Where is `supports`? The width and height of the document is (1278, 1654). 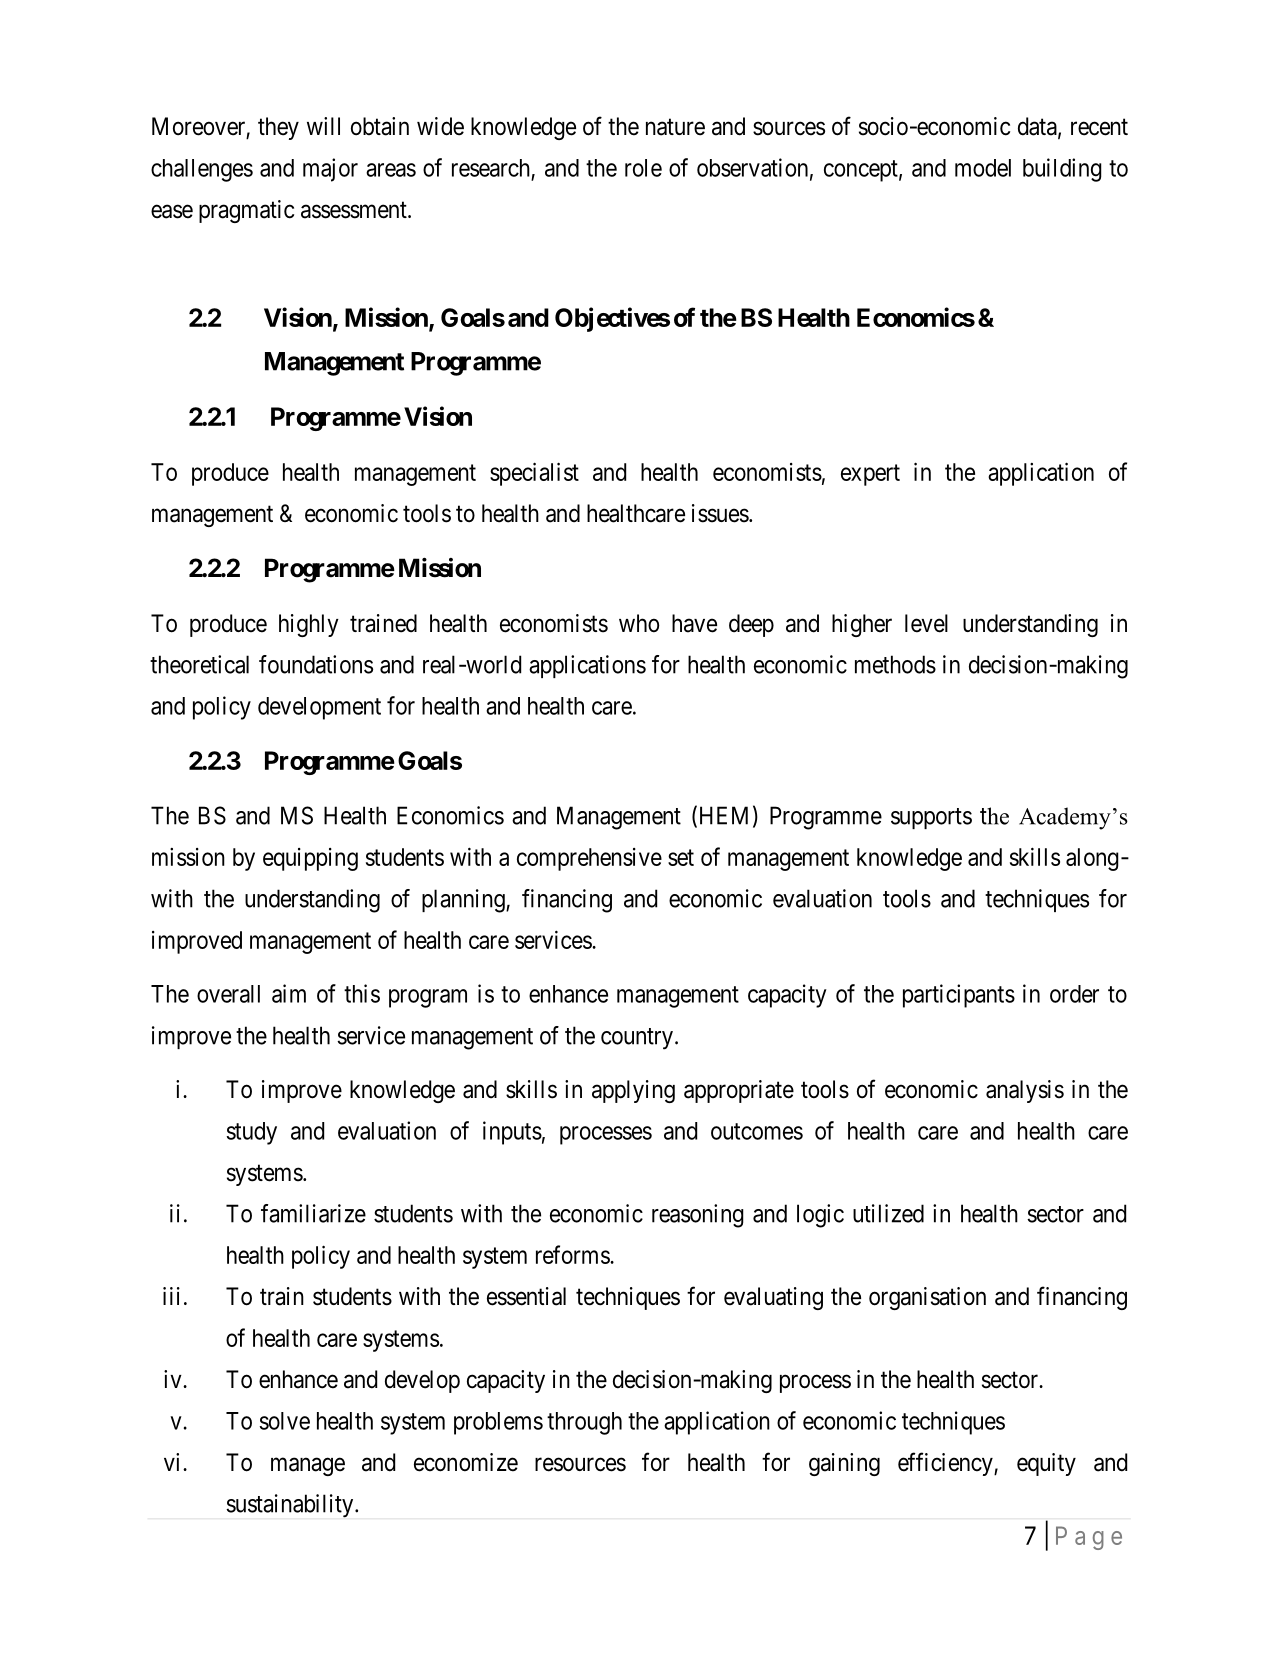 supports is located at coordinates (931, 818).
